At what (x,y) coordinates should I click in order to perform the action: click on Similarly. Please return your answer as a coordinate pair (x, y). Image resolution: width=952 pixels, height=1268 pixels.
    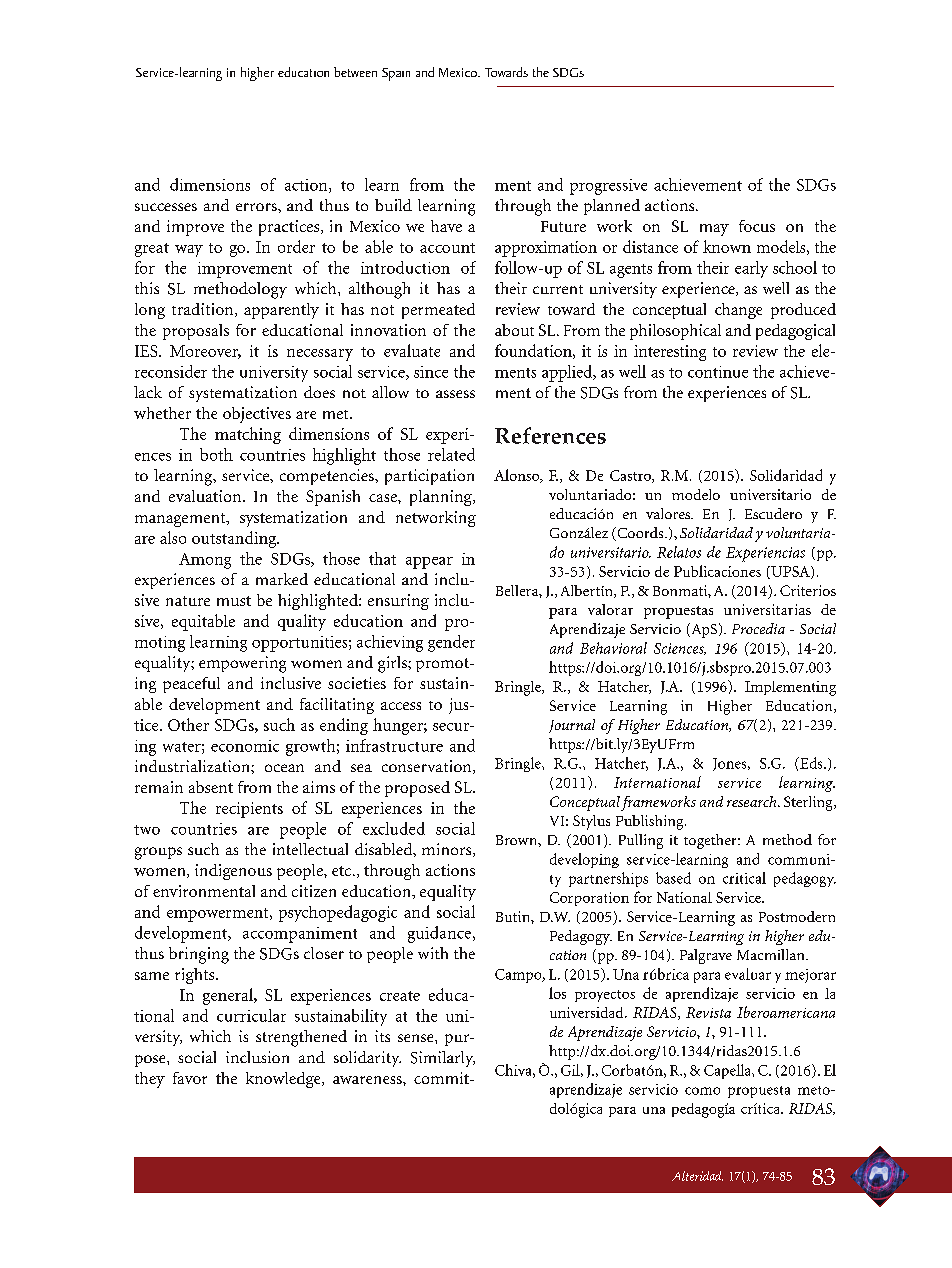
    Looking at the image, I should click on (443, 1059).
